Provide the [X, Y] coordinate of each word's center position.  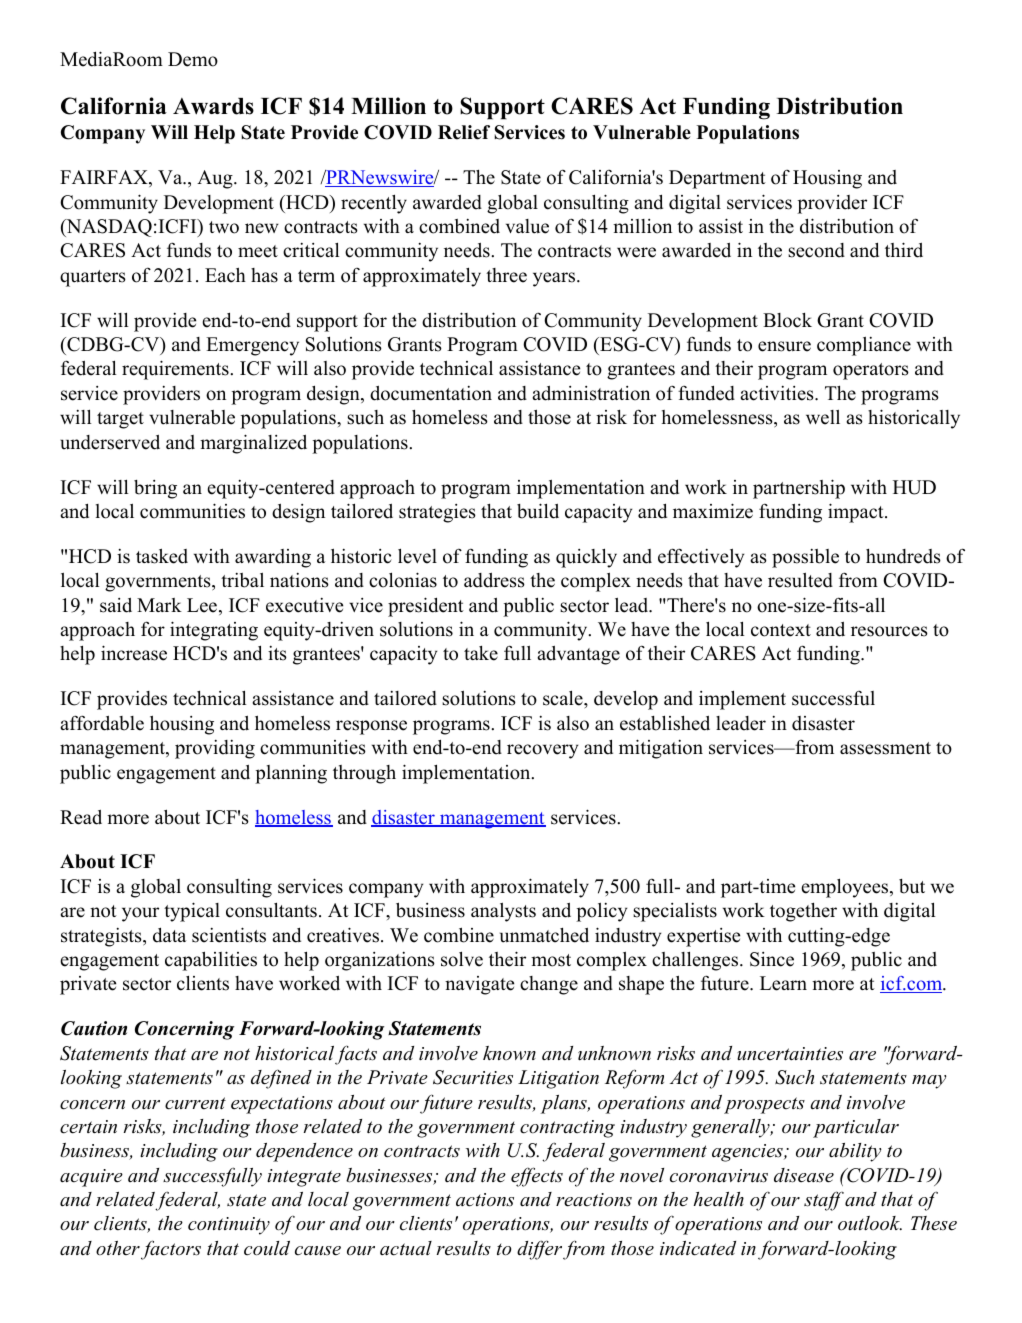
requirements [176, 370]
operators [871, 371]
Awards [213, 106]
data [169, 935]
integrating [214, 631]
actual [406, 1248]
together [803, 912]
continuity [229, 1226]
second [816, 250]
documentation [431, 393]
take [481, 653]
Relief [464, 132]
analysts [503, 912]
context [781, 630]
